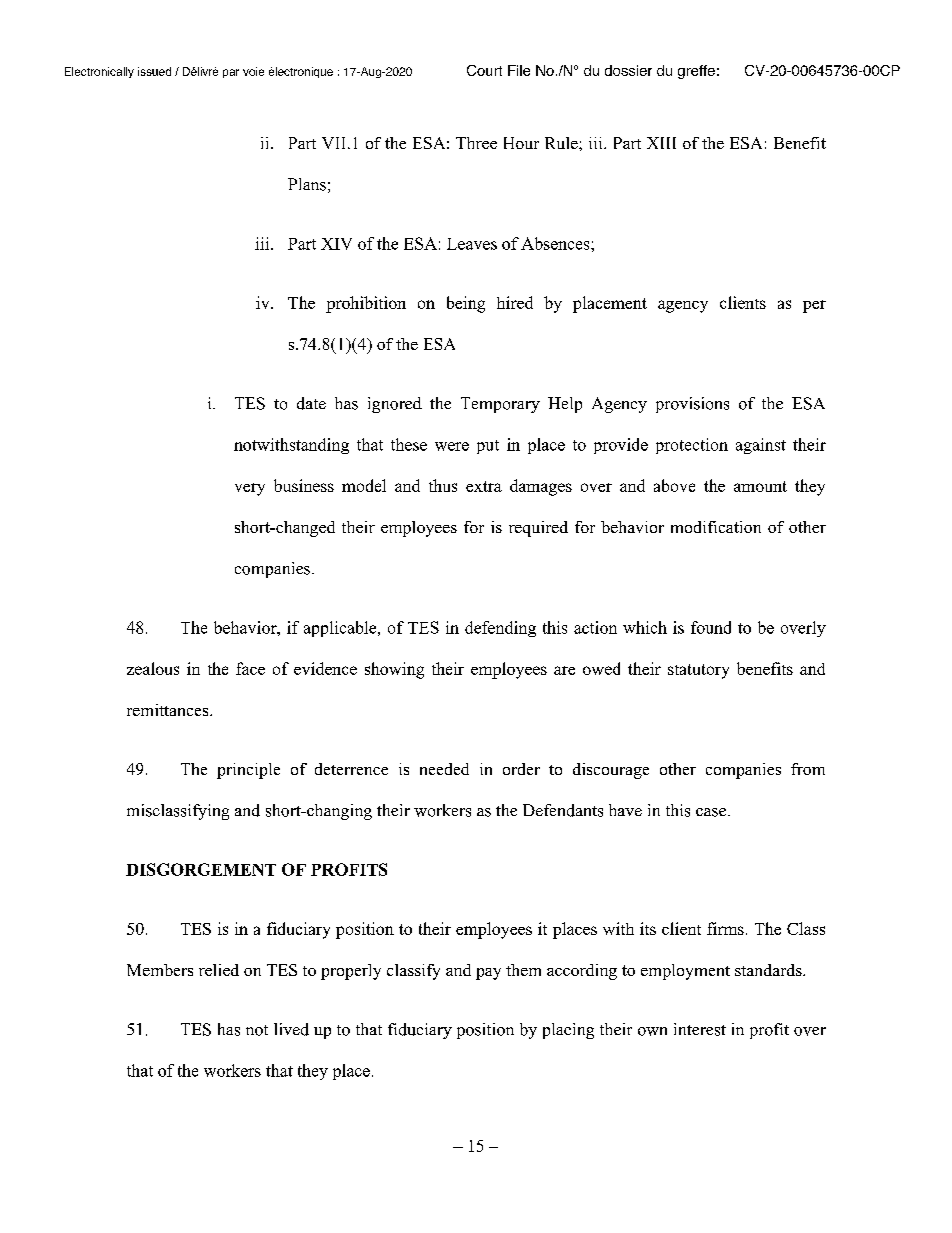 This document has width=952, height=1233. What do you see at coordinates (700, 1029) in the document?
I see `interest` at bounding box center [700, 1029].
